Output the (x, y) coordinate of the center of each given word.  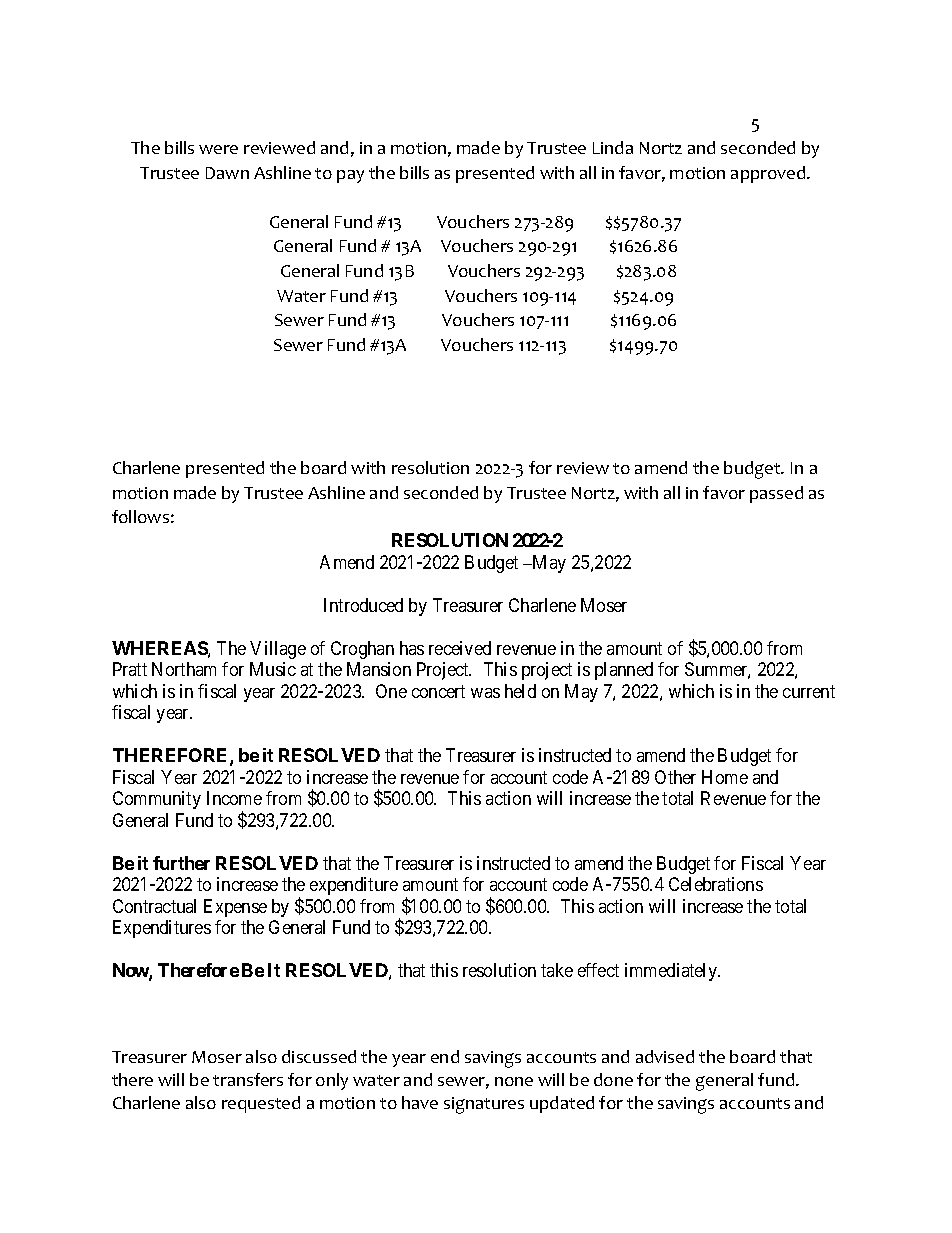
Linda (613, 147)
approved (769, 174)
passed (776, 494)
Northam (184, 669)
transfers (248, 1079)
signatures (484, 1105)
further (181, 863)
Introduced (363, 605)
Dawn (227, 173)
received (460, 648)
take (557, 970)
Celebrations (716, 884)
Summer (717, 670)
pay (350, 176)
